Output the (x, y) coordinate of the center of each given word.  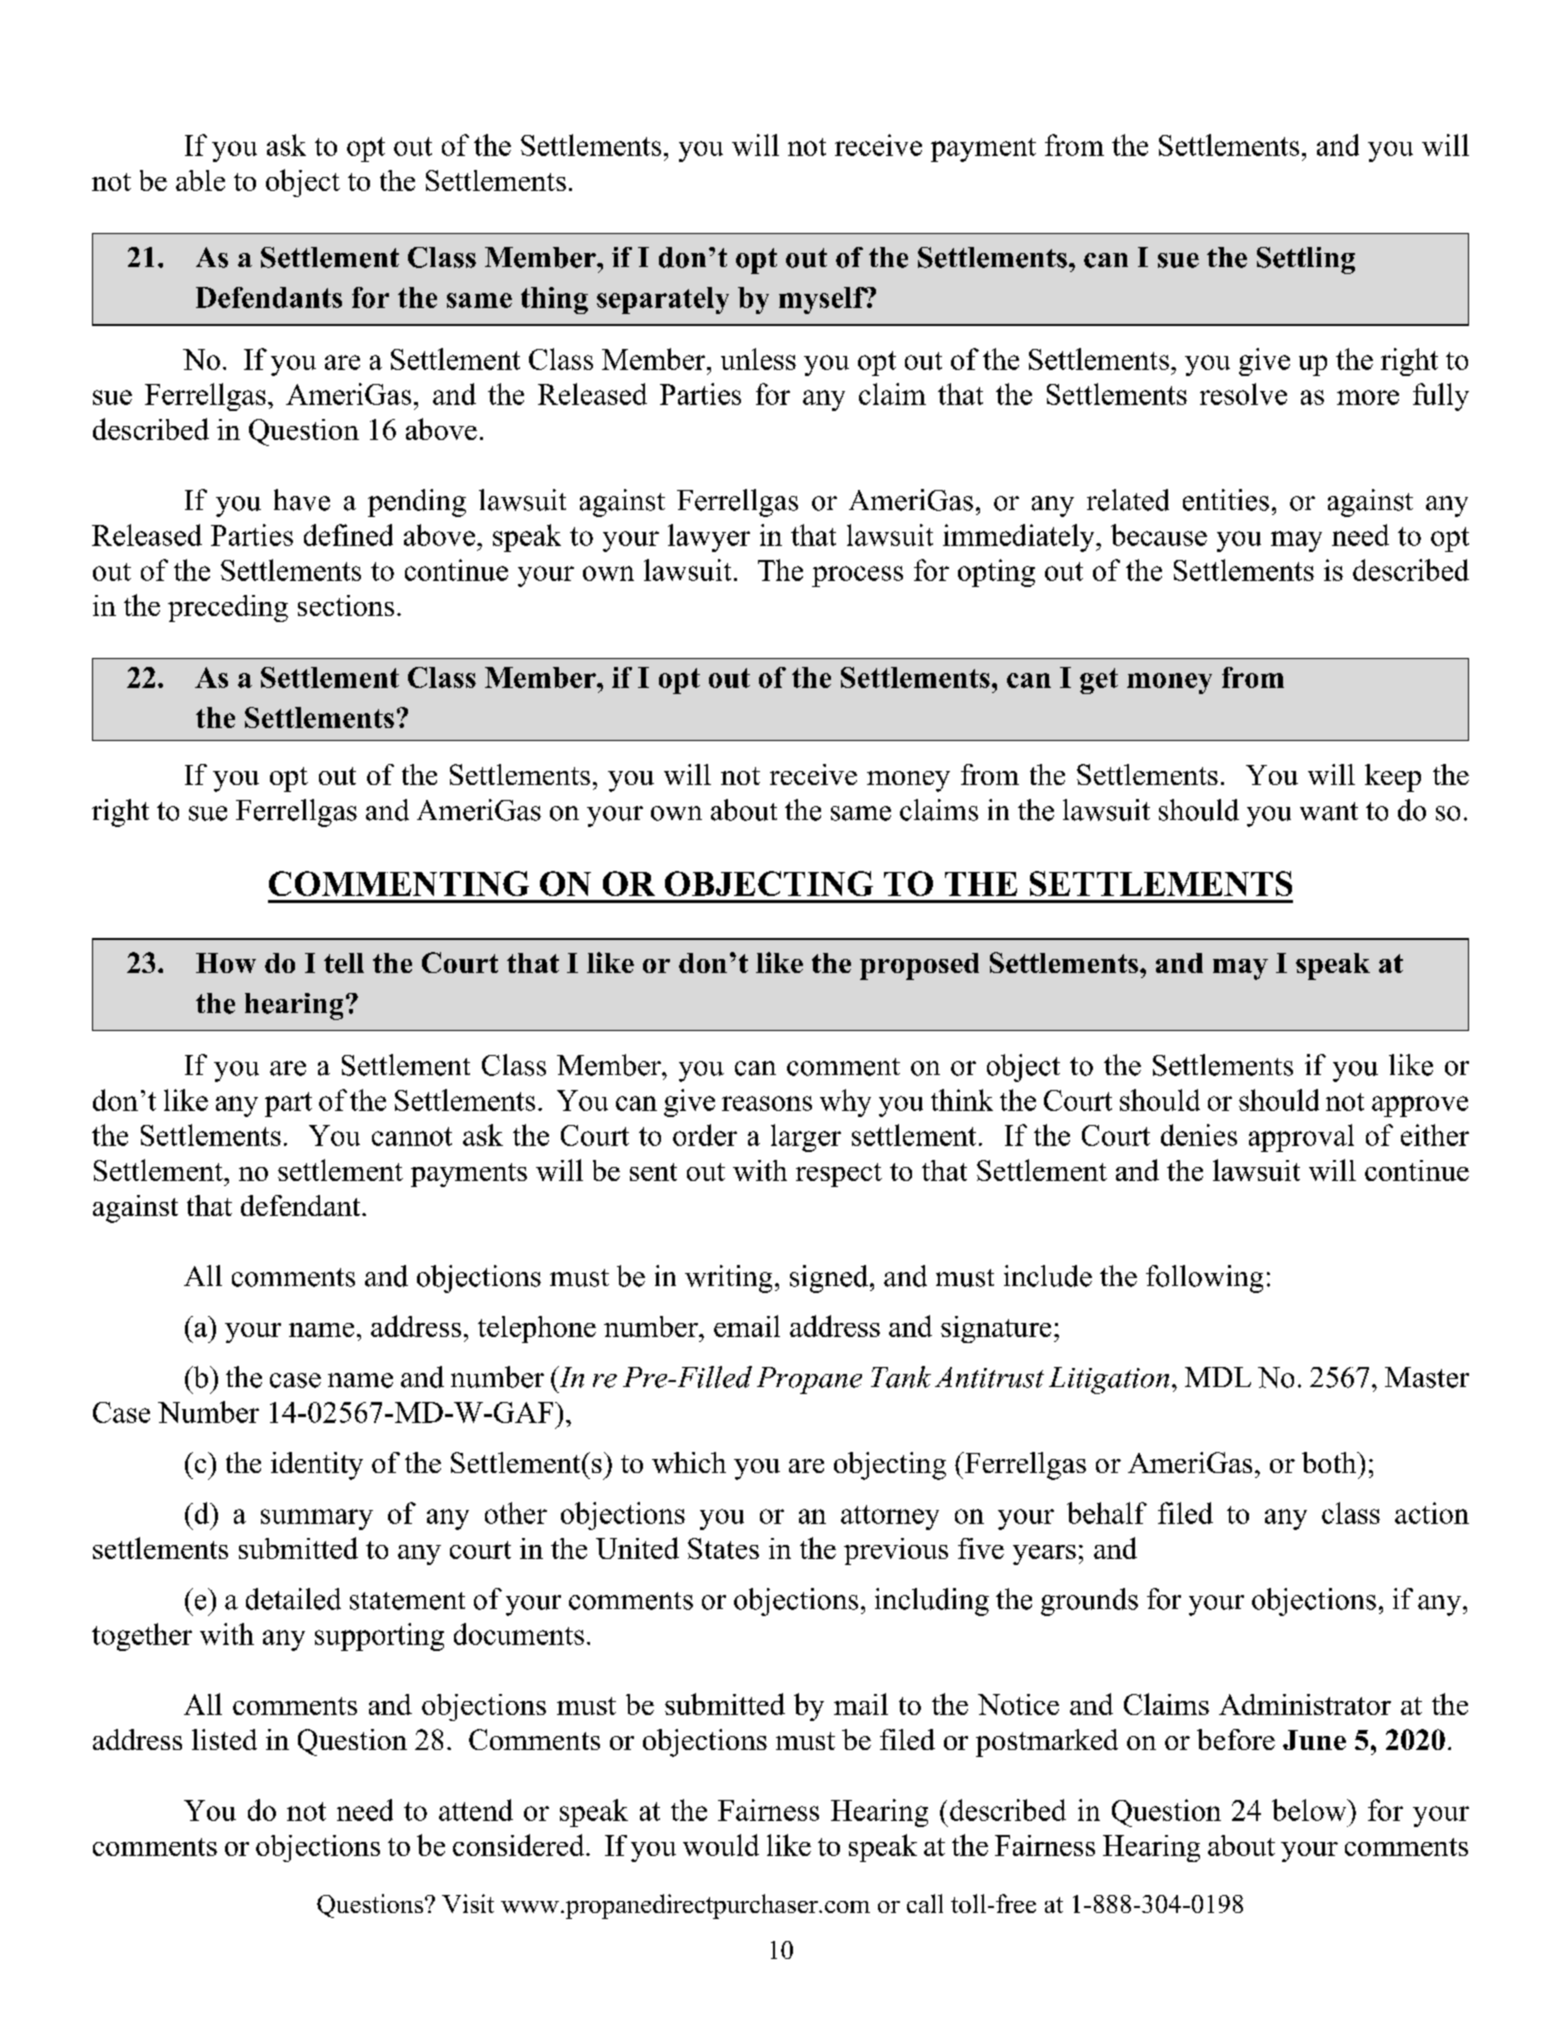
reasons (767, 1103)
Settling (1306, 260)
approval (1301, 1138)
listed (224, 1739)
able (200, 180)
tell (344, 963)
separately (663, 300)
